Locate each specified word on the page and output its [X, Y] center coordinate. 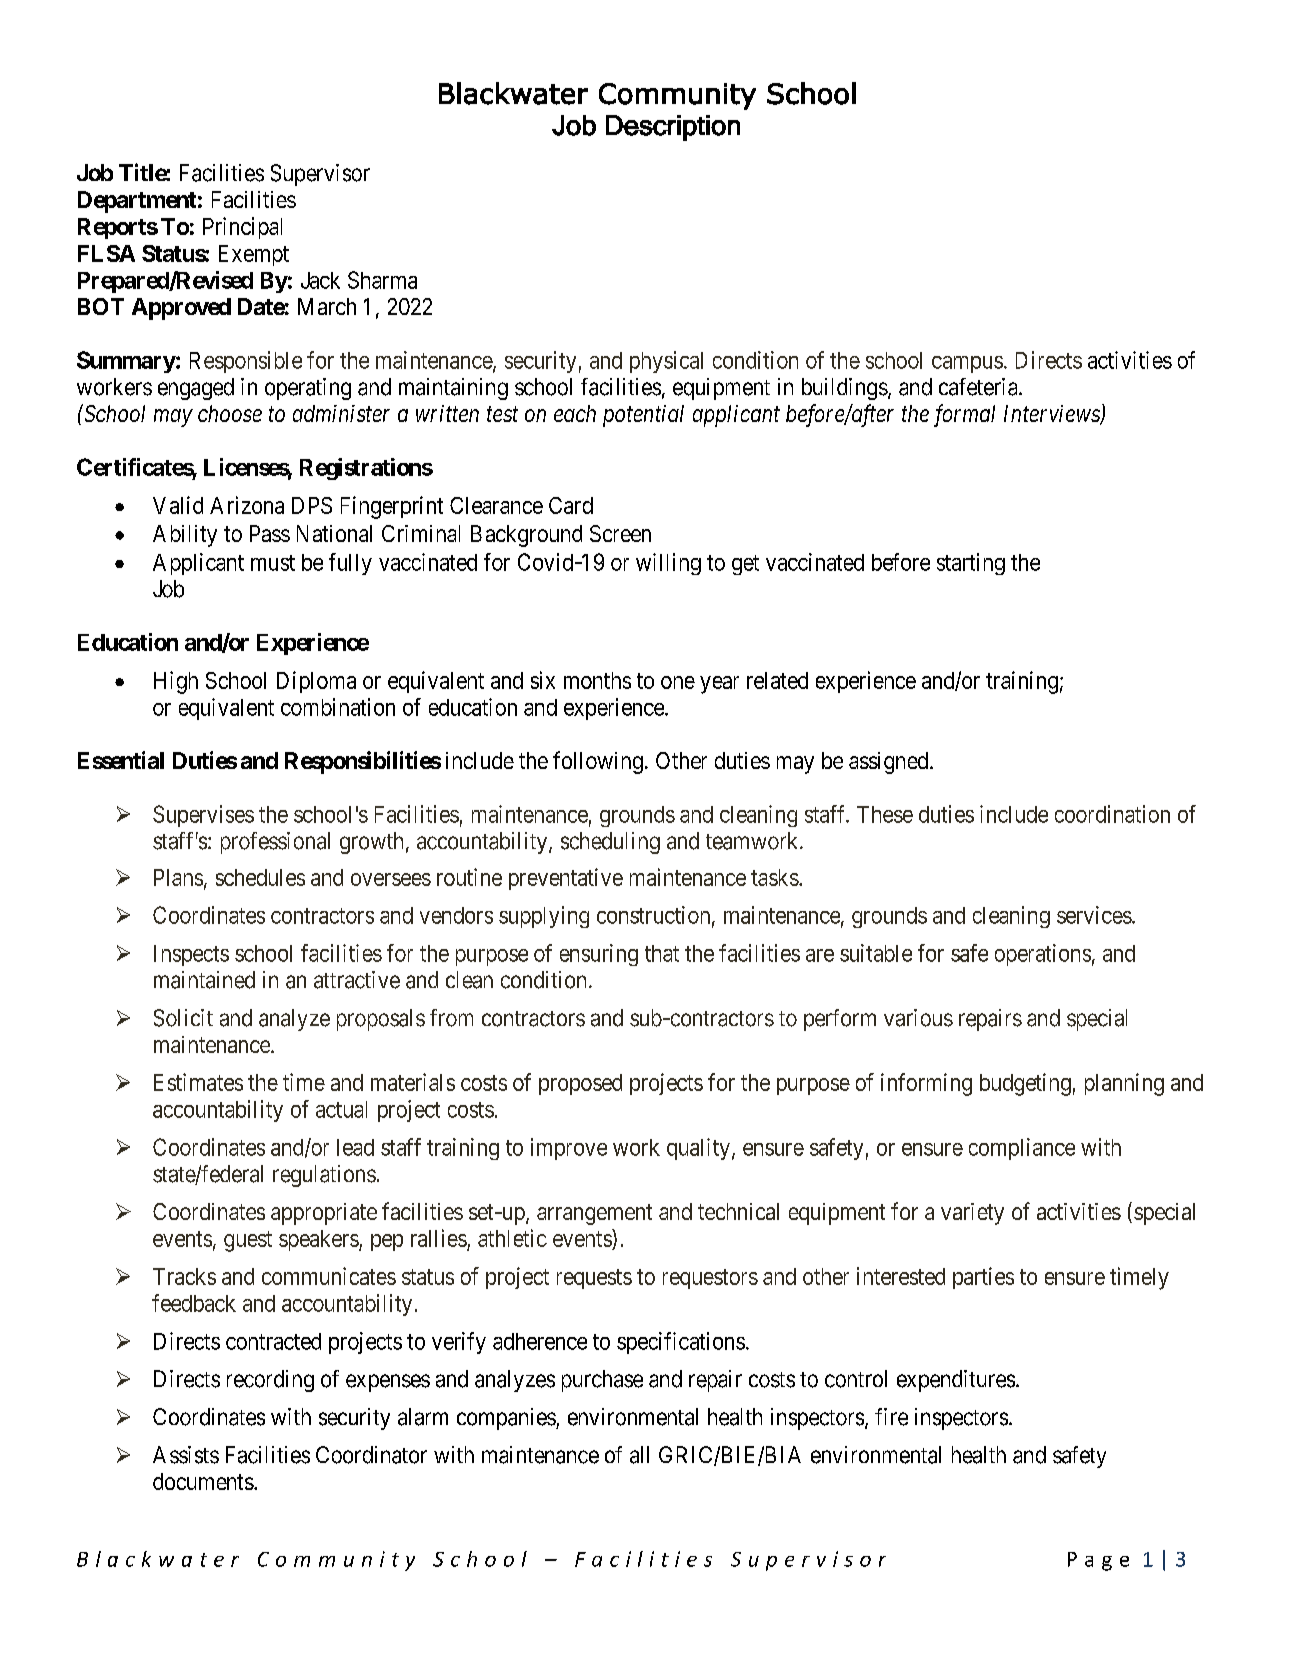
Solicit [183, 1018]
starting [971, 564]
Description [673, 128]
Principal [242, 228]
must [273, 563]
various [918, 1018]
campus [967, 364]
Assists [186, 1455]
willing [668, 564]
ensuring [599, 955]
